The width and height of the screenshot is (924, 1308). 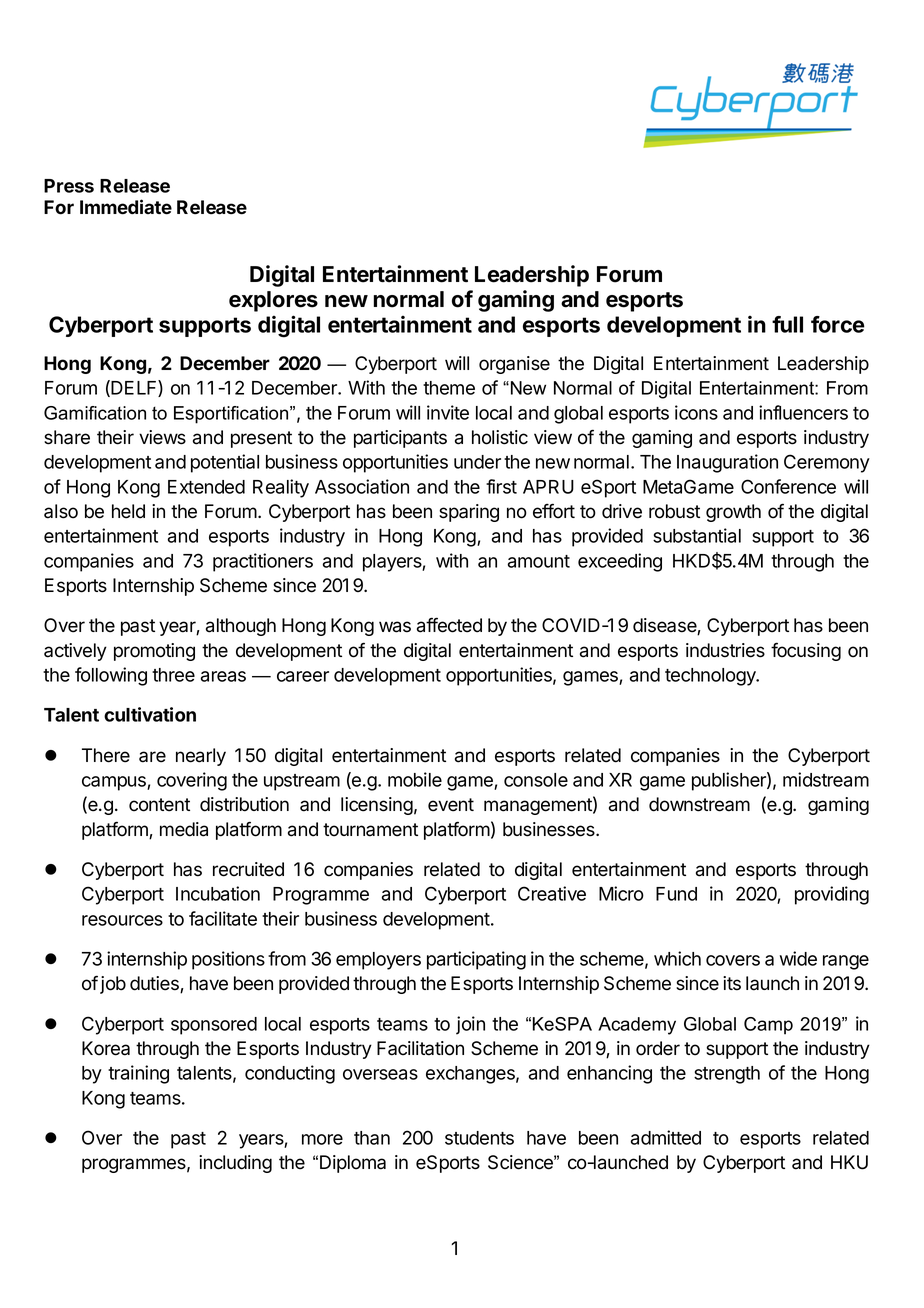 I want to click on technology, so click(x=711, y=677).
